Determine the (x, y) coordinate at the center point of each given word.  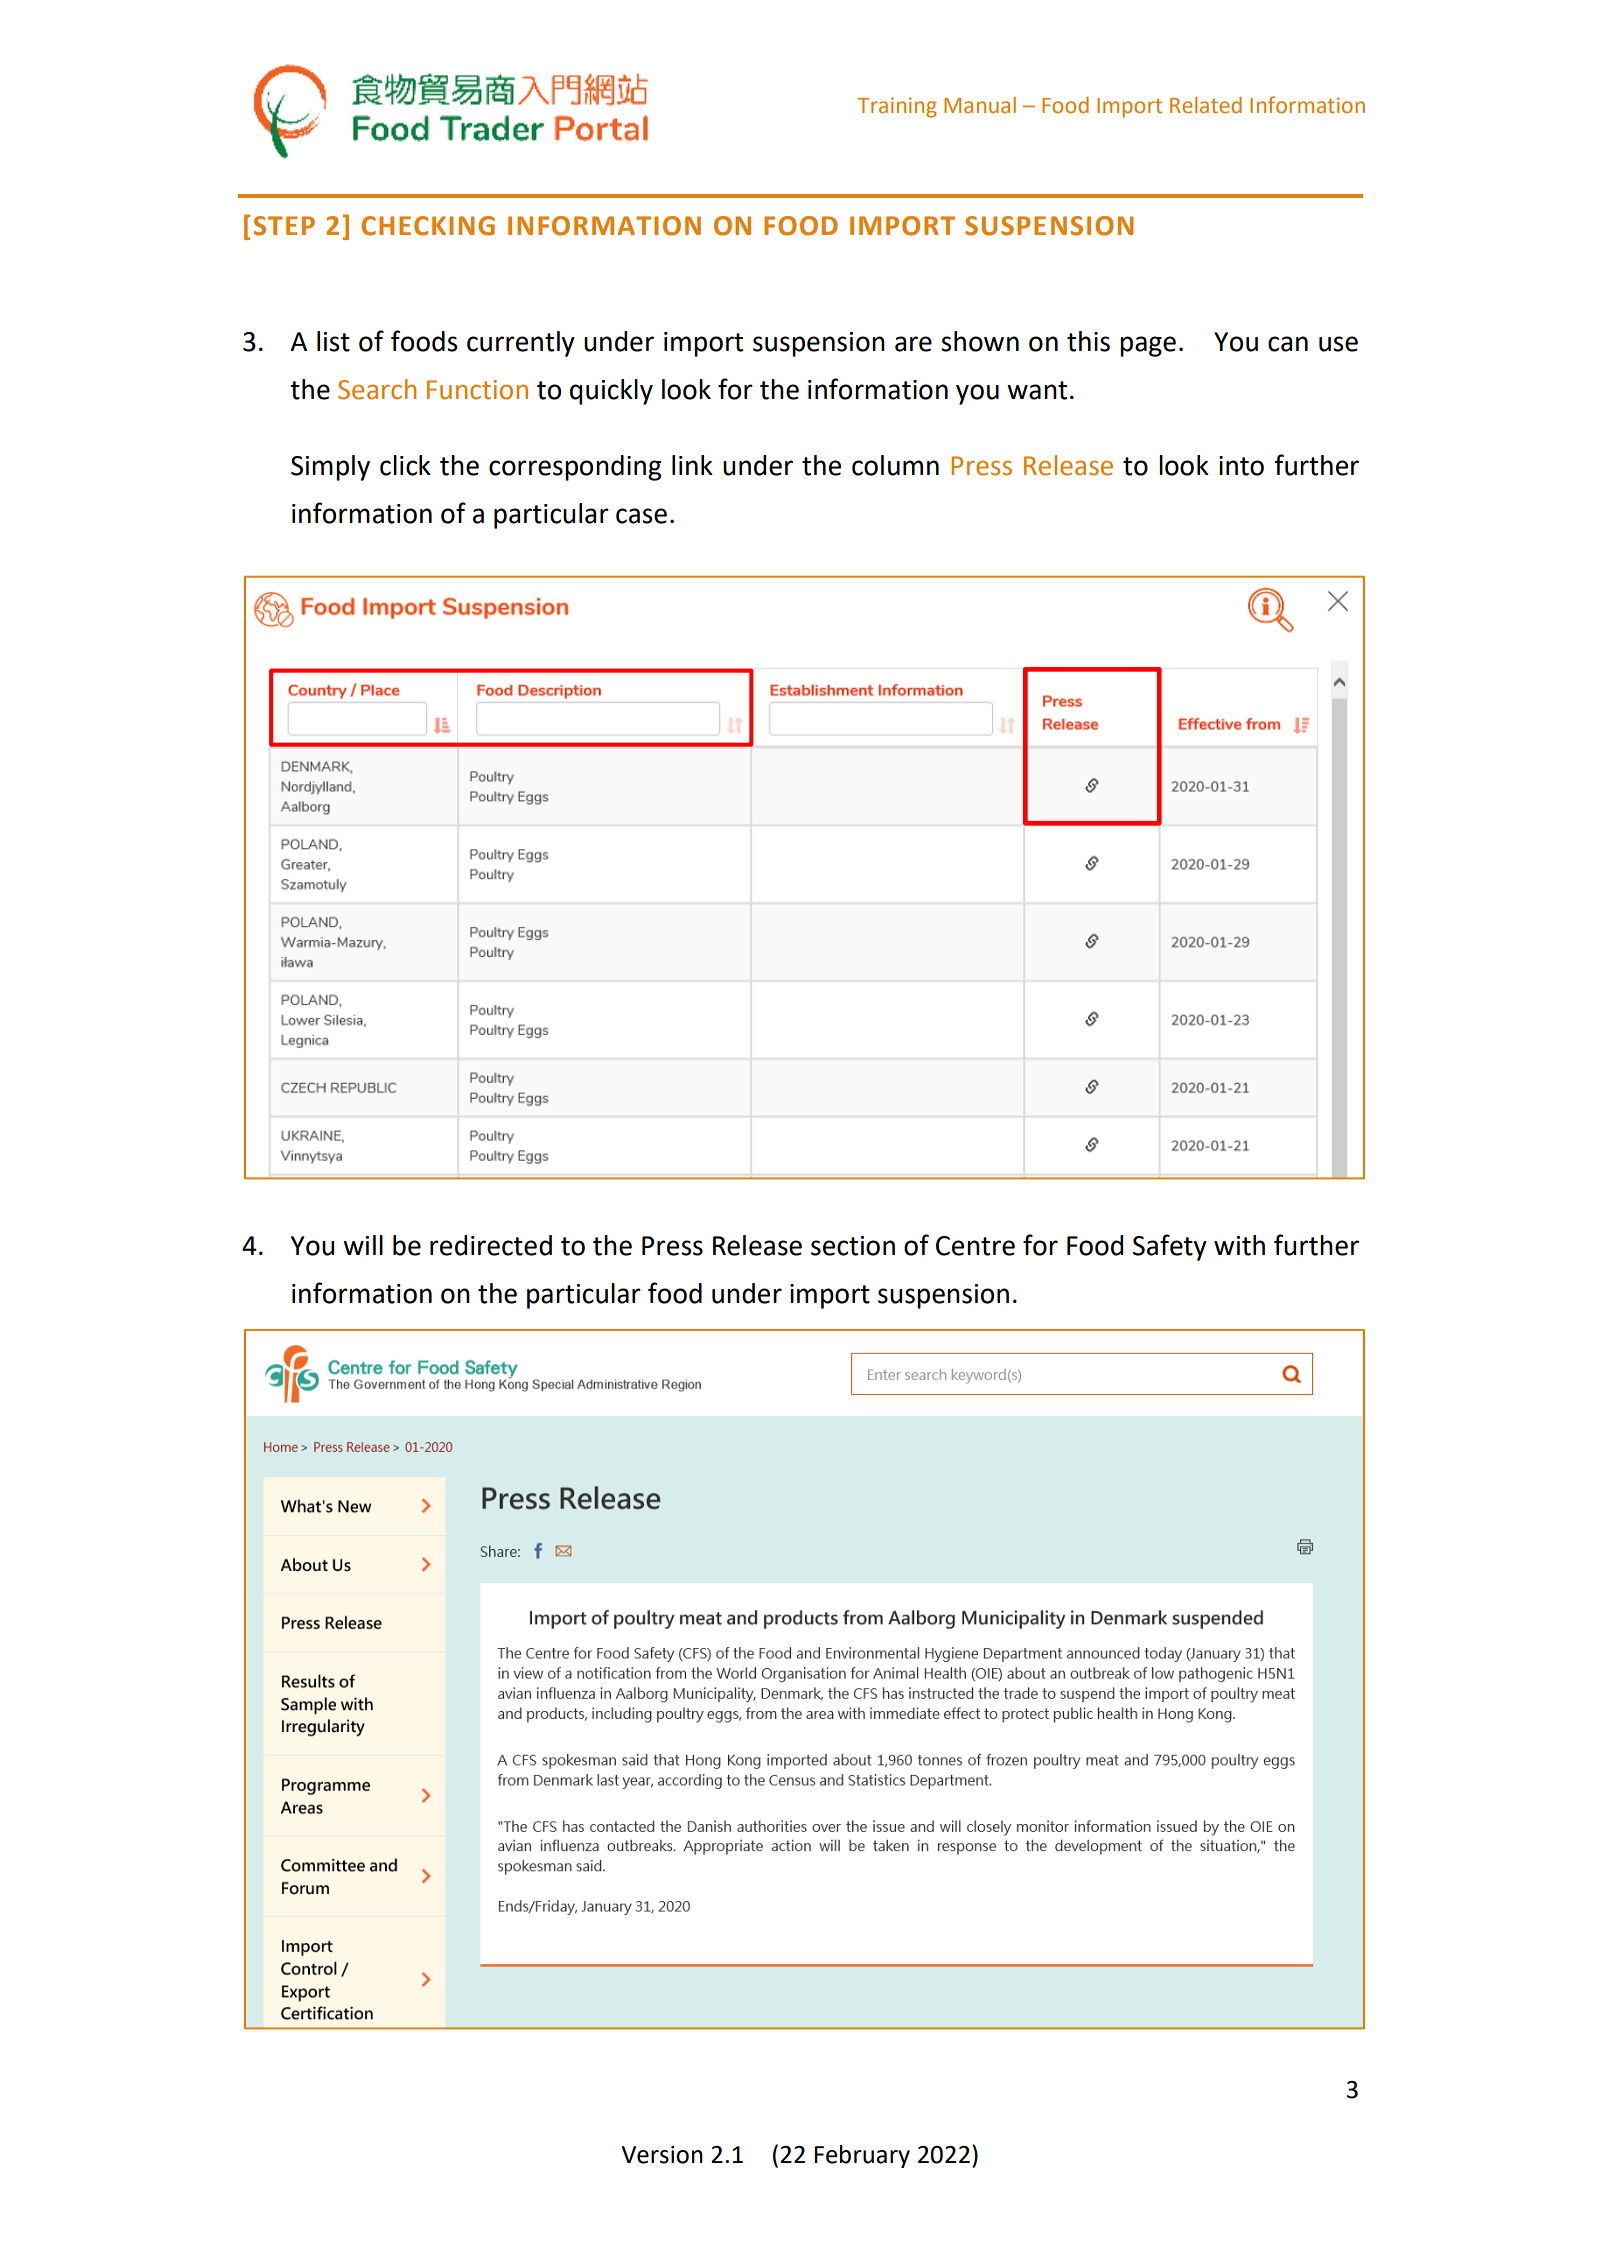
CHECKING (428, 226)
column (895, 465)
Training (897, 107)
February (862, 2156)
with (1239, 1245)
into (1241, 466)
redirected (491, 1245)
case (641, 516)
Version (662, 2155)
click (405, 465)
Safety (1170, 1247)
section (853, 1246)
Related (1206, 105)
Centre (975, 1246)
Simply (330, 468)
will (363, 1245)
